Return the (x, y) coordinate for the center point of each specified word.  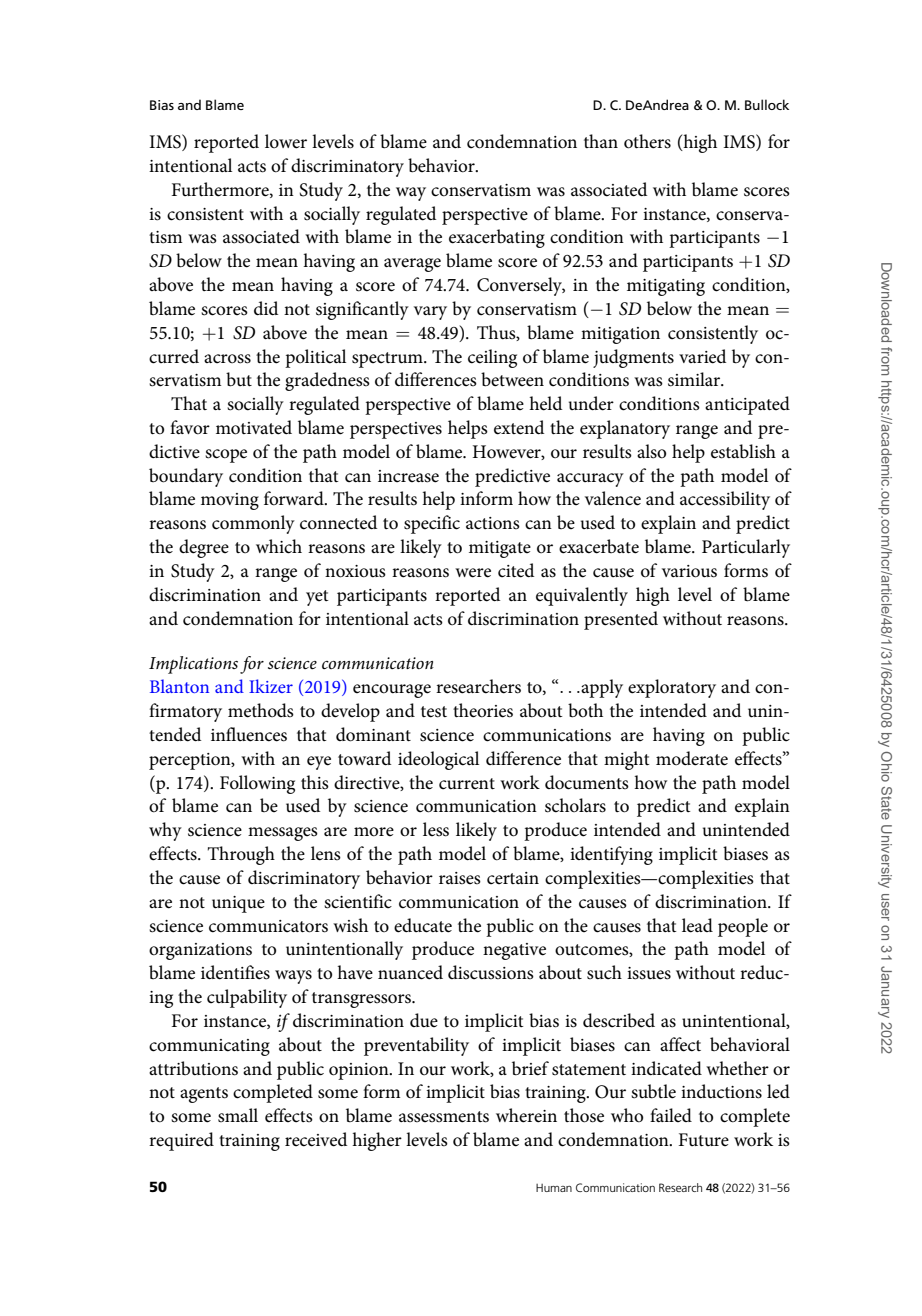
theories (483, 710)
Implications (193, 665)
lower (286, 141)
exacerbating (497, 238)
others (647, 141)
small (238, 1115)
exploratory (672, 688)
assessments (444, 1117)
